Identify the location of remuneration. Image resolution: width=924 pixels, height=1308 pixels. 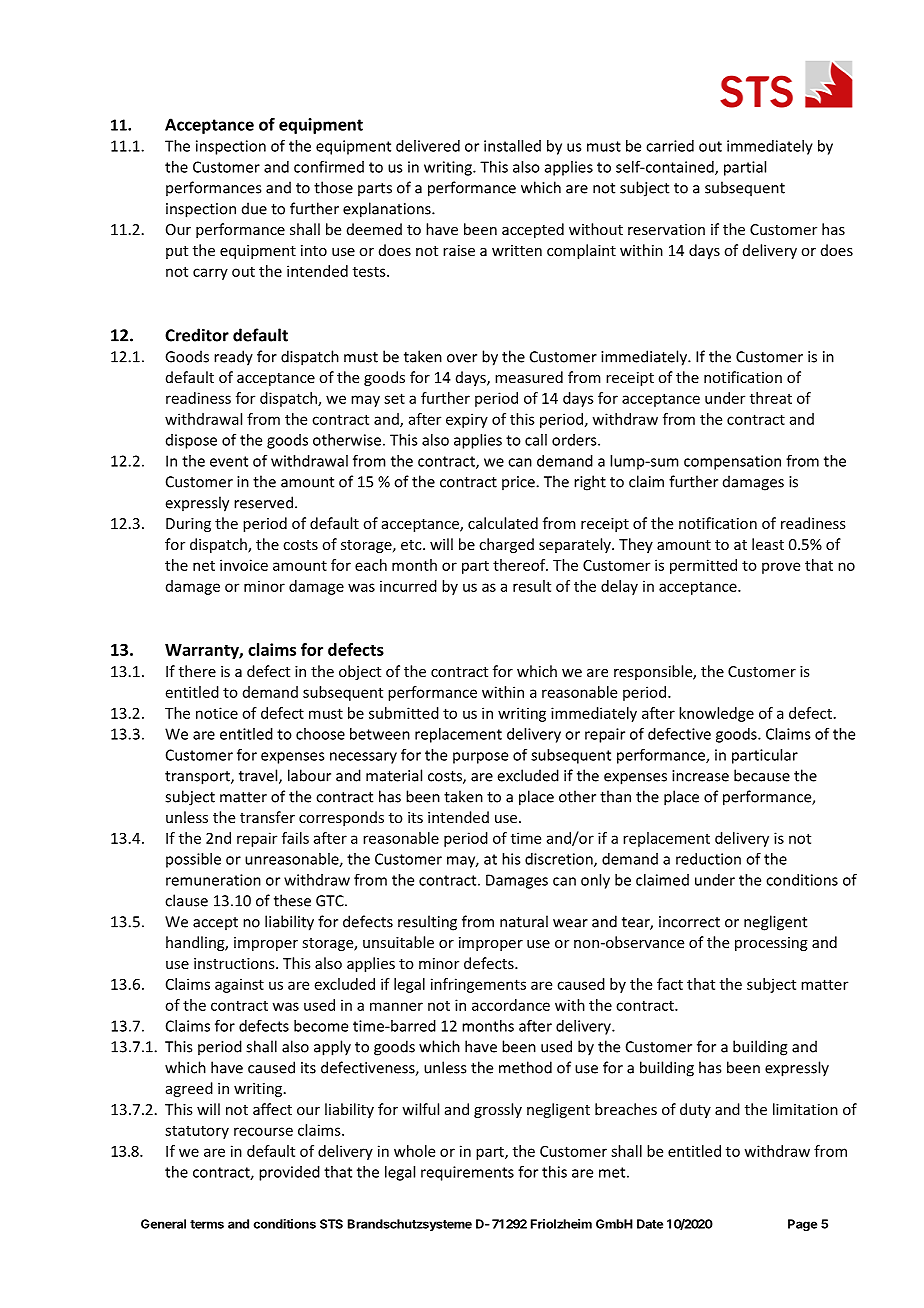
(213, 880).
